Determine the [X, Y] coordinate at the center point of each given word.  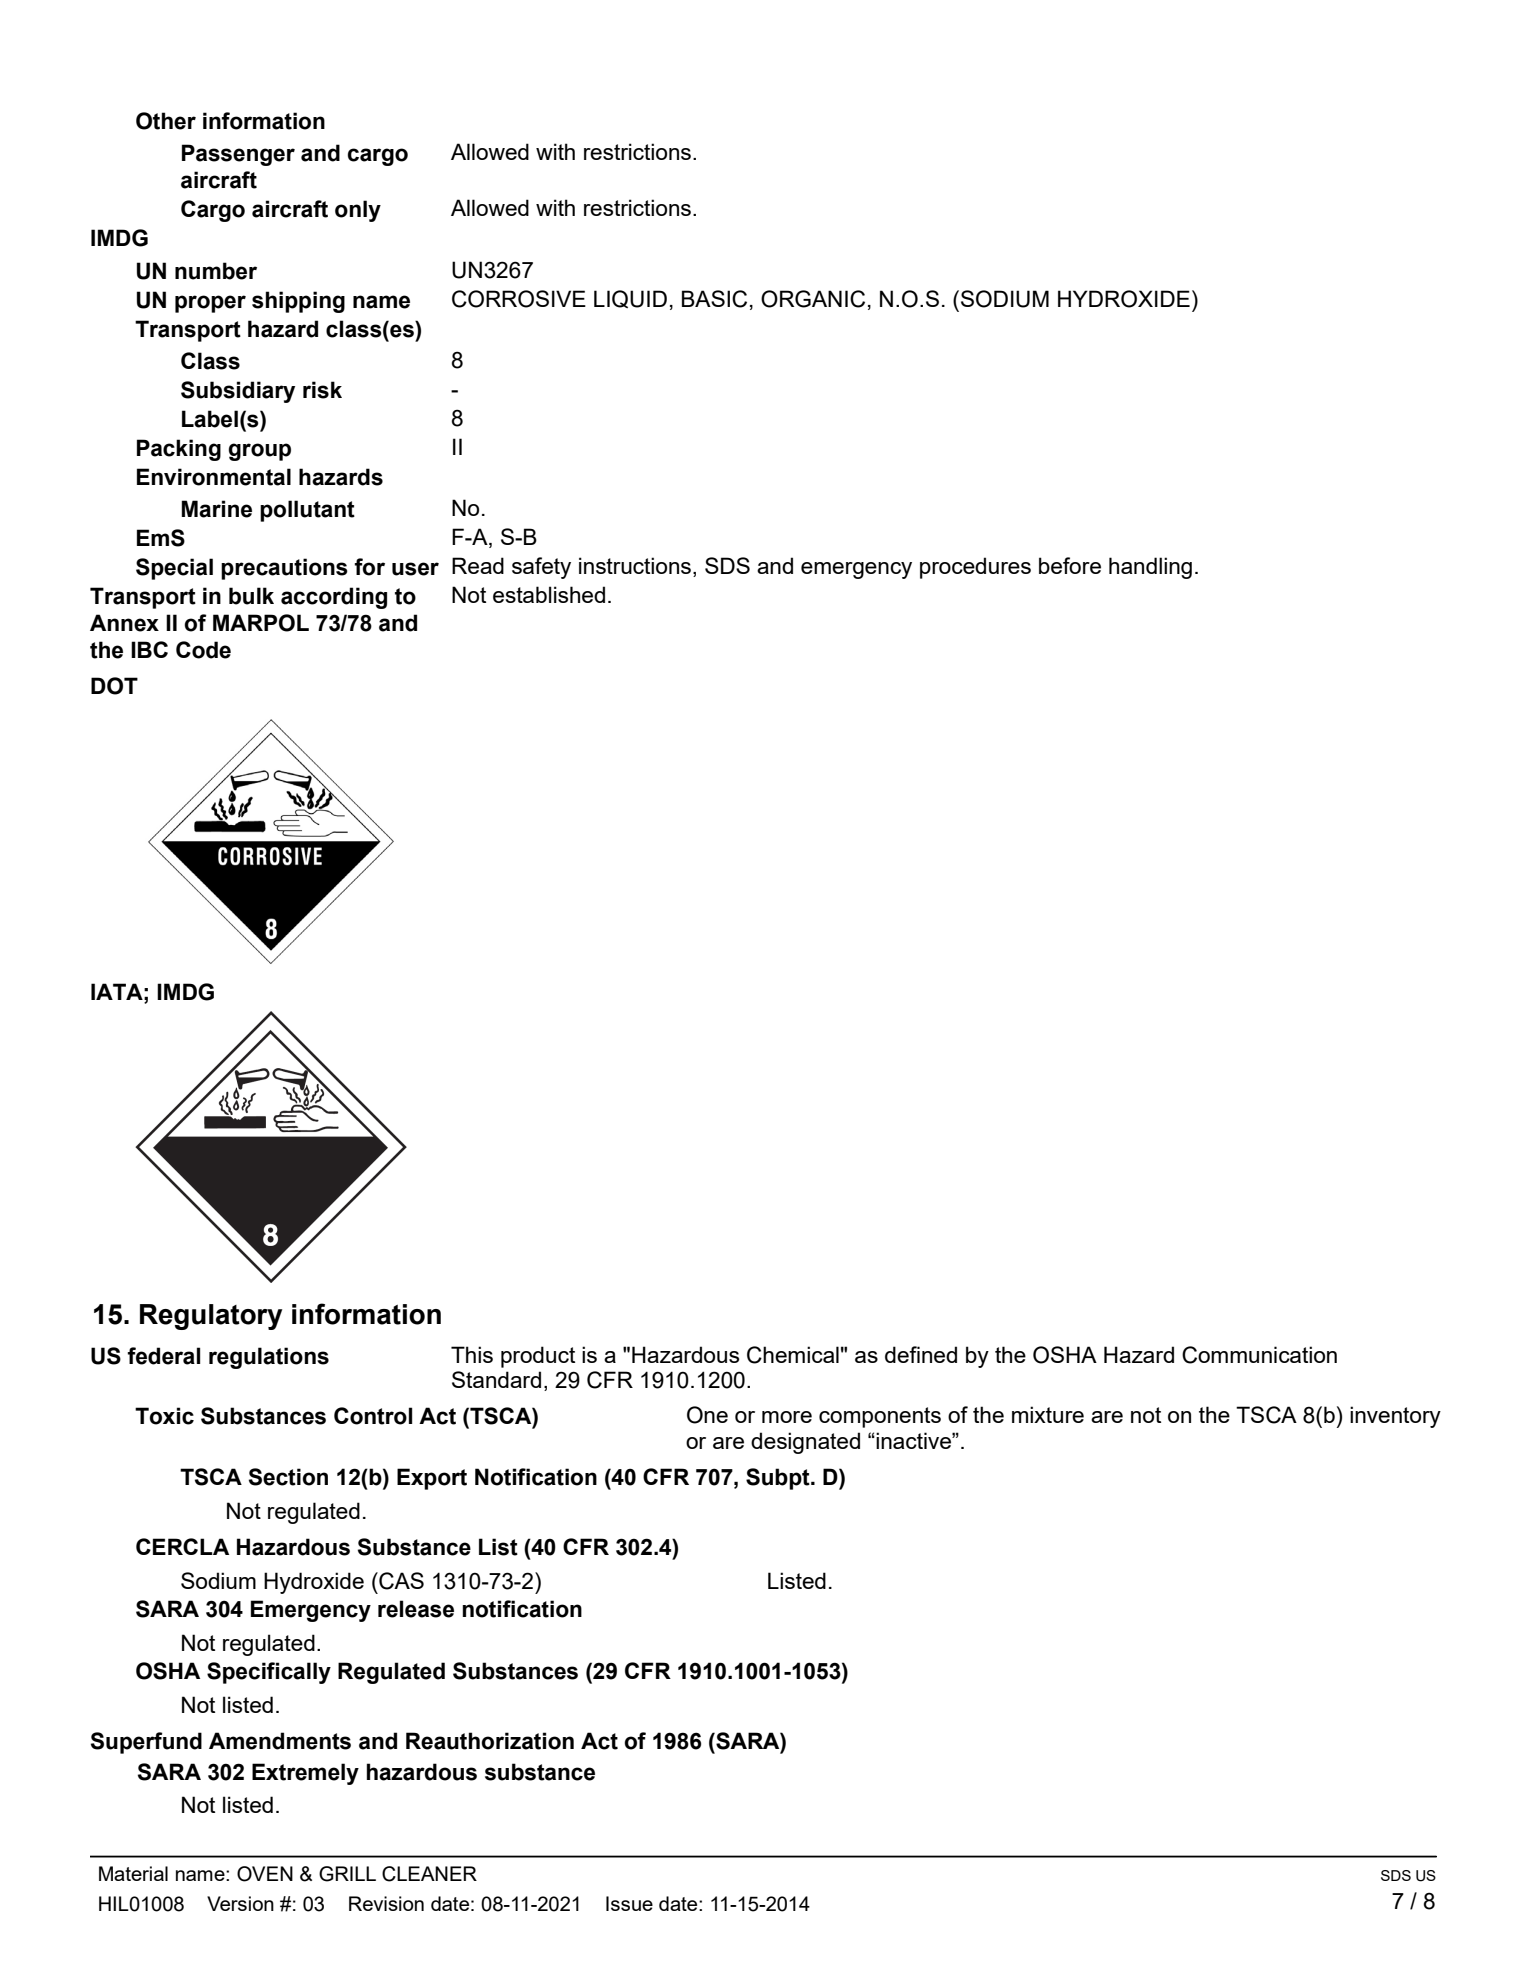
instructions [635, 565]
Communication [1259, 1355]
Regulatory [211, 1317]
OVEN [265, 1874]
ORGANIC [813, 299]
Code [203, 650]
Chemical [793, 1355]
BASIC [714, 299]
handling [1150, 568]
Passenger [238, 155]
